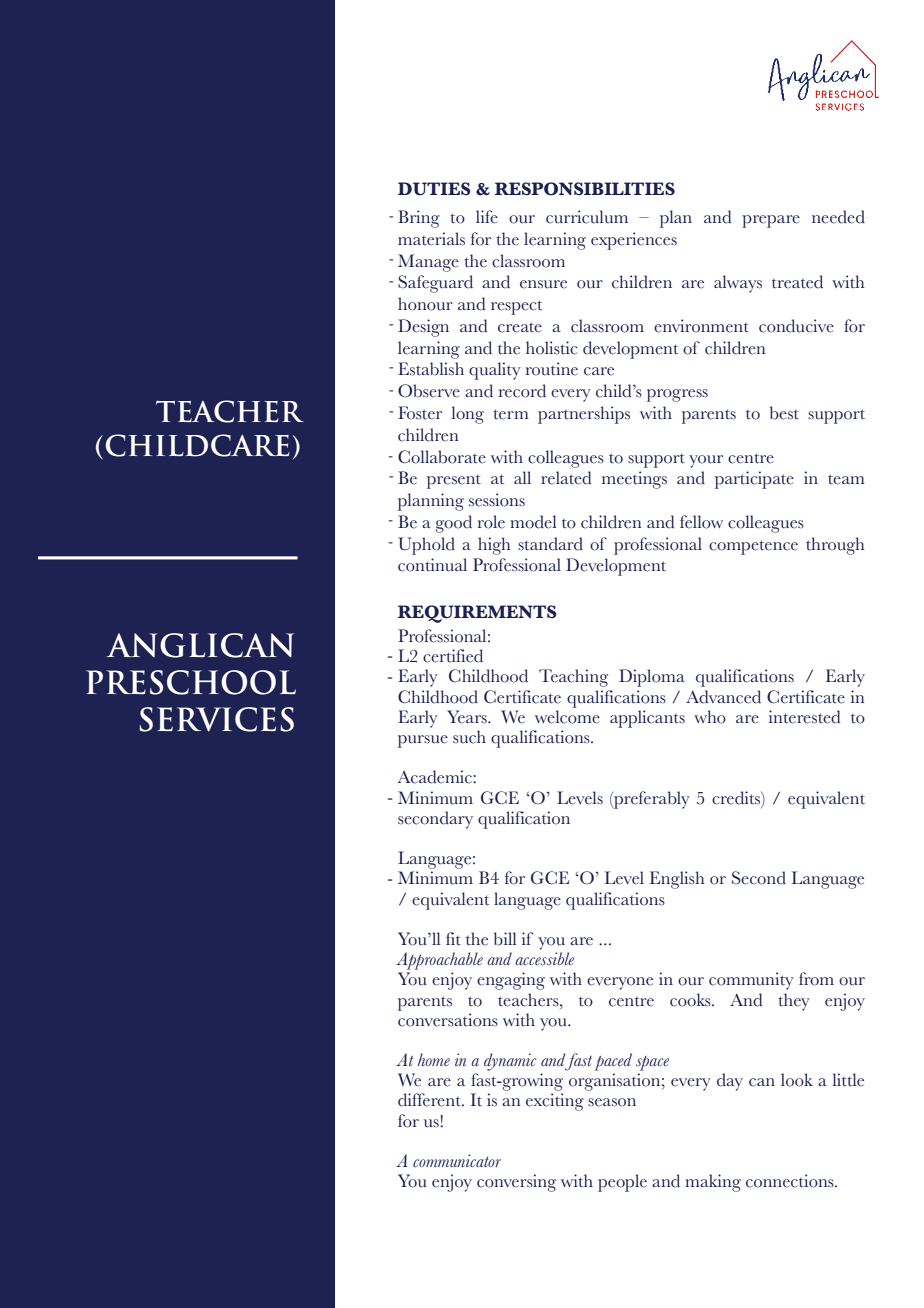  What do you see at coordinates (573, 678) in the document?
I see `Teaching` at bounding box center [573, 678].
